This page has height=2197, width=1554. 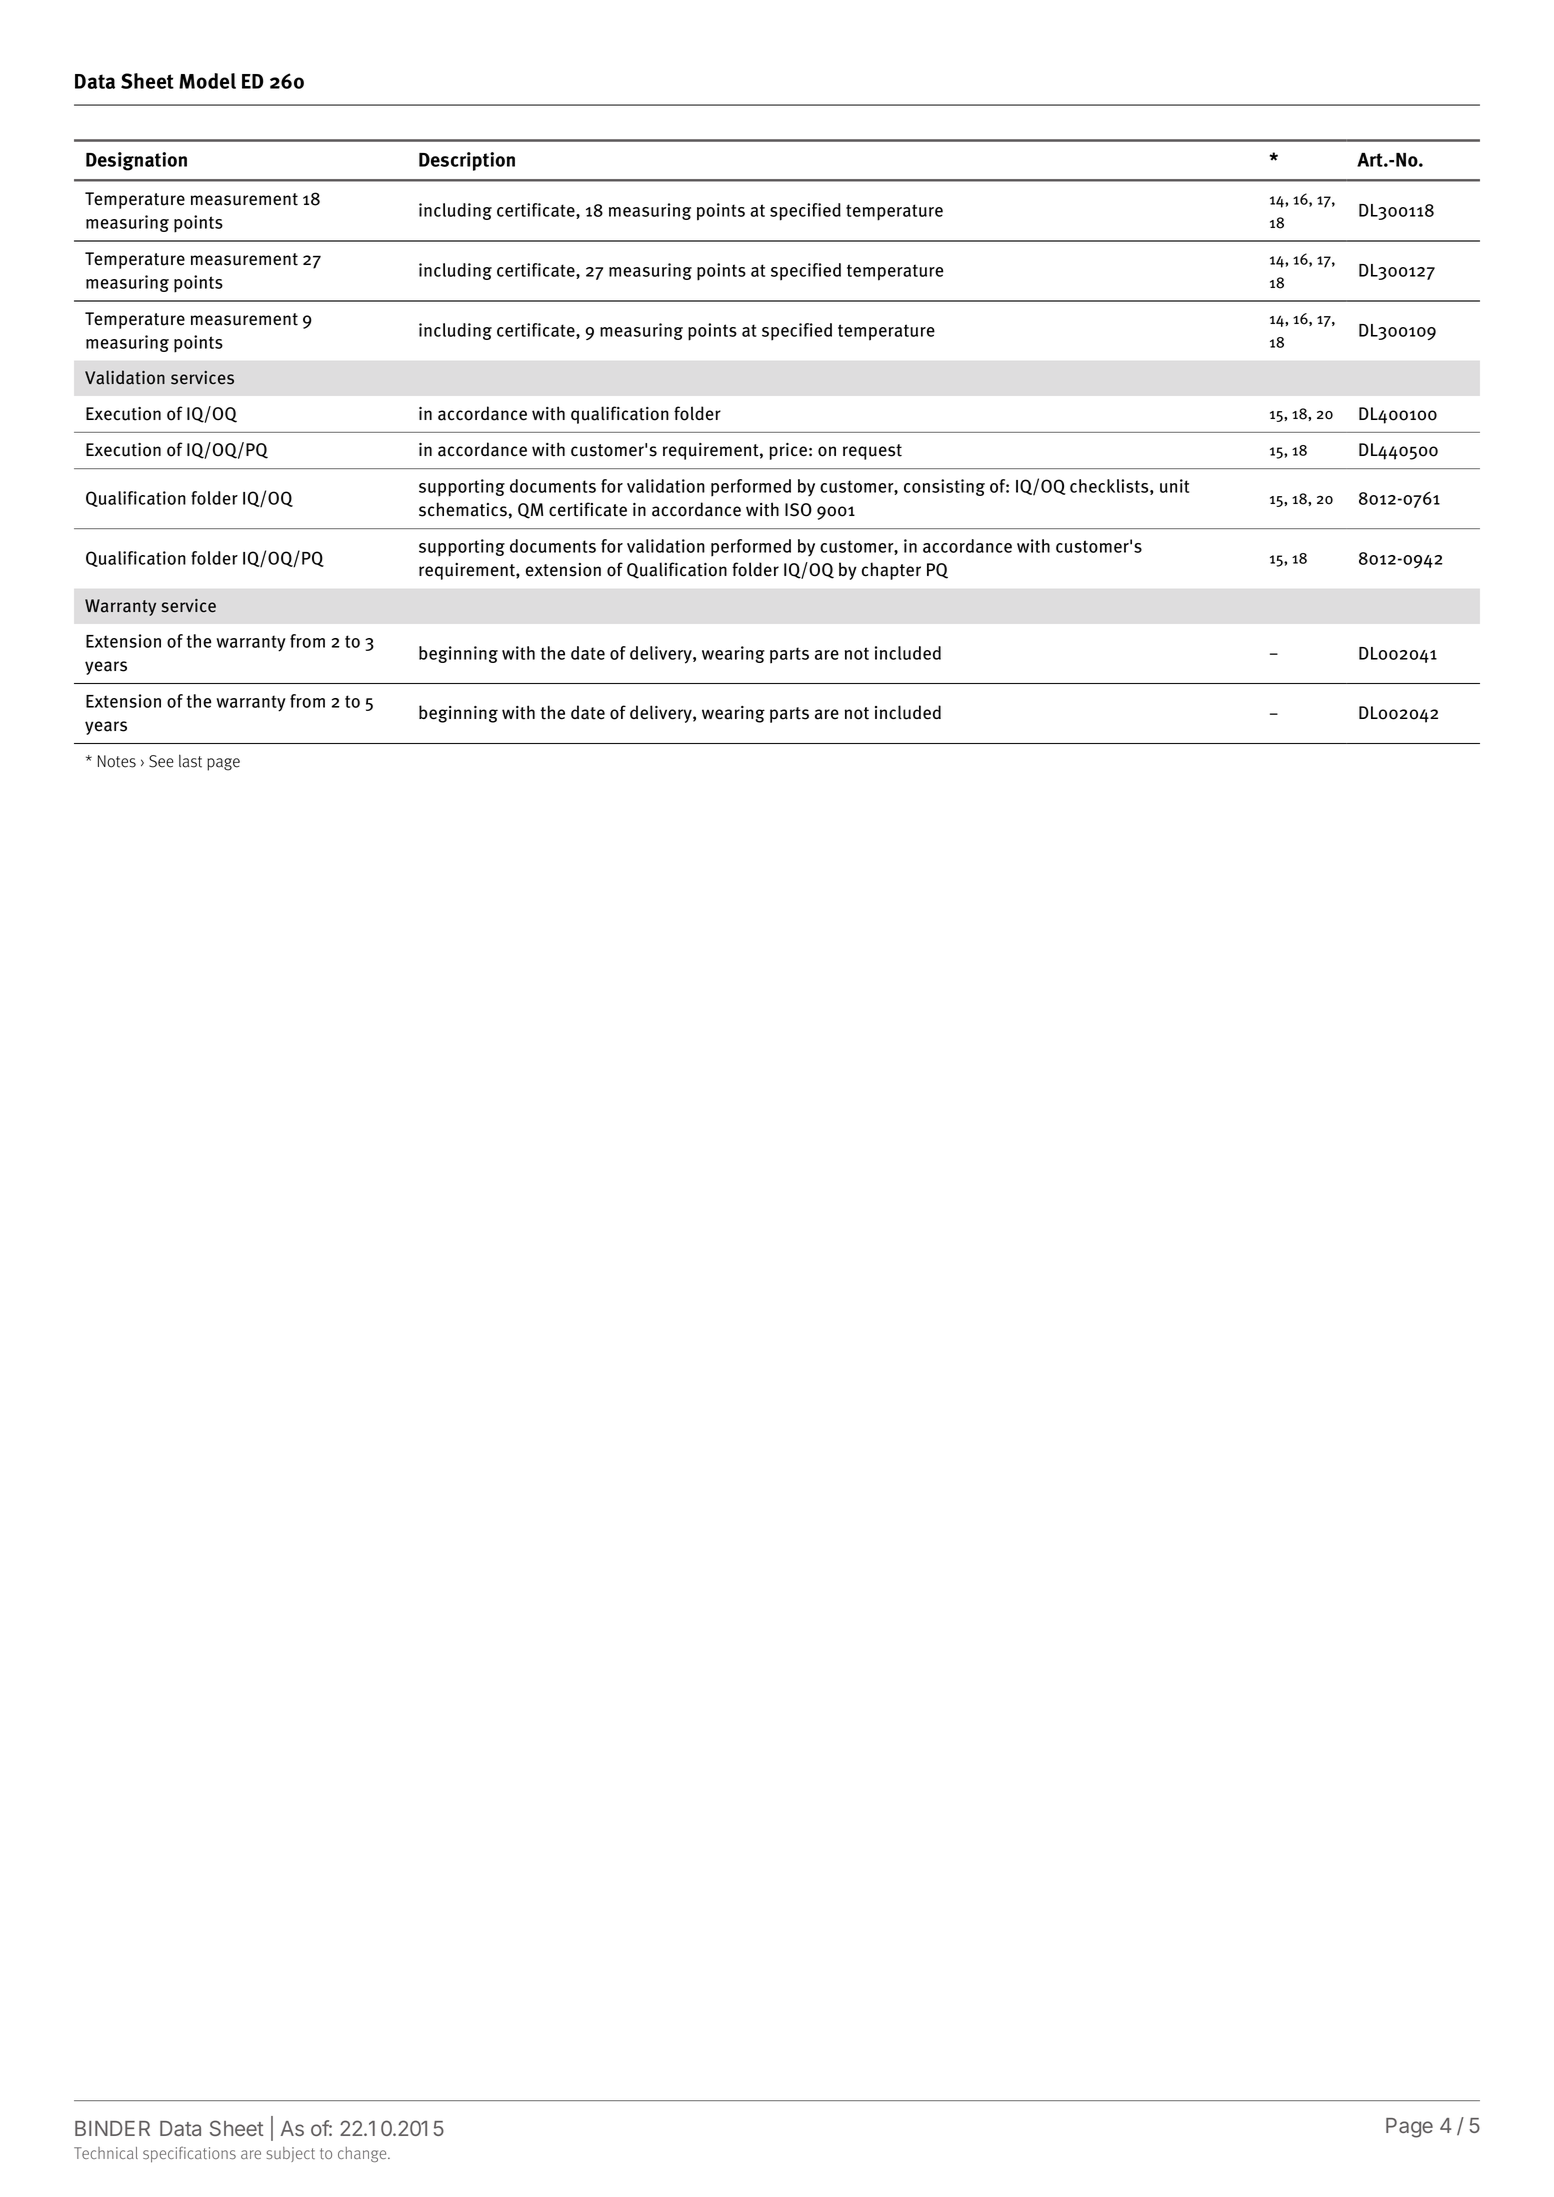 What do you see at coordinates (189, 2154) in the page?
I see `specifications` at bounding box center [189, 2154].
